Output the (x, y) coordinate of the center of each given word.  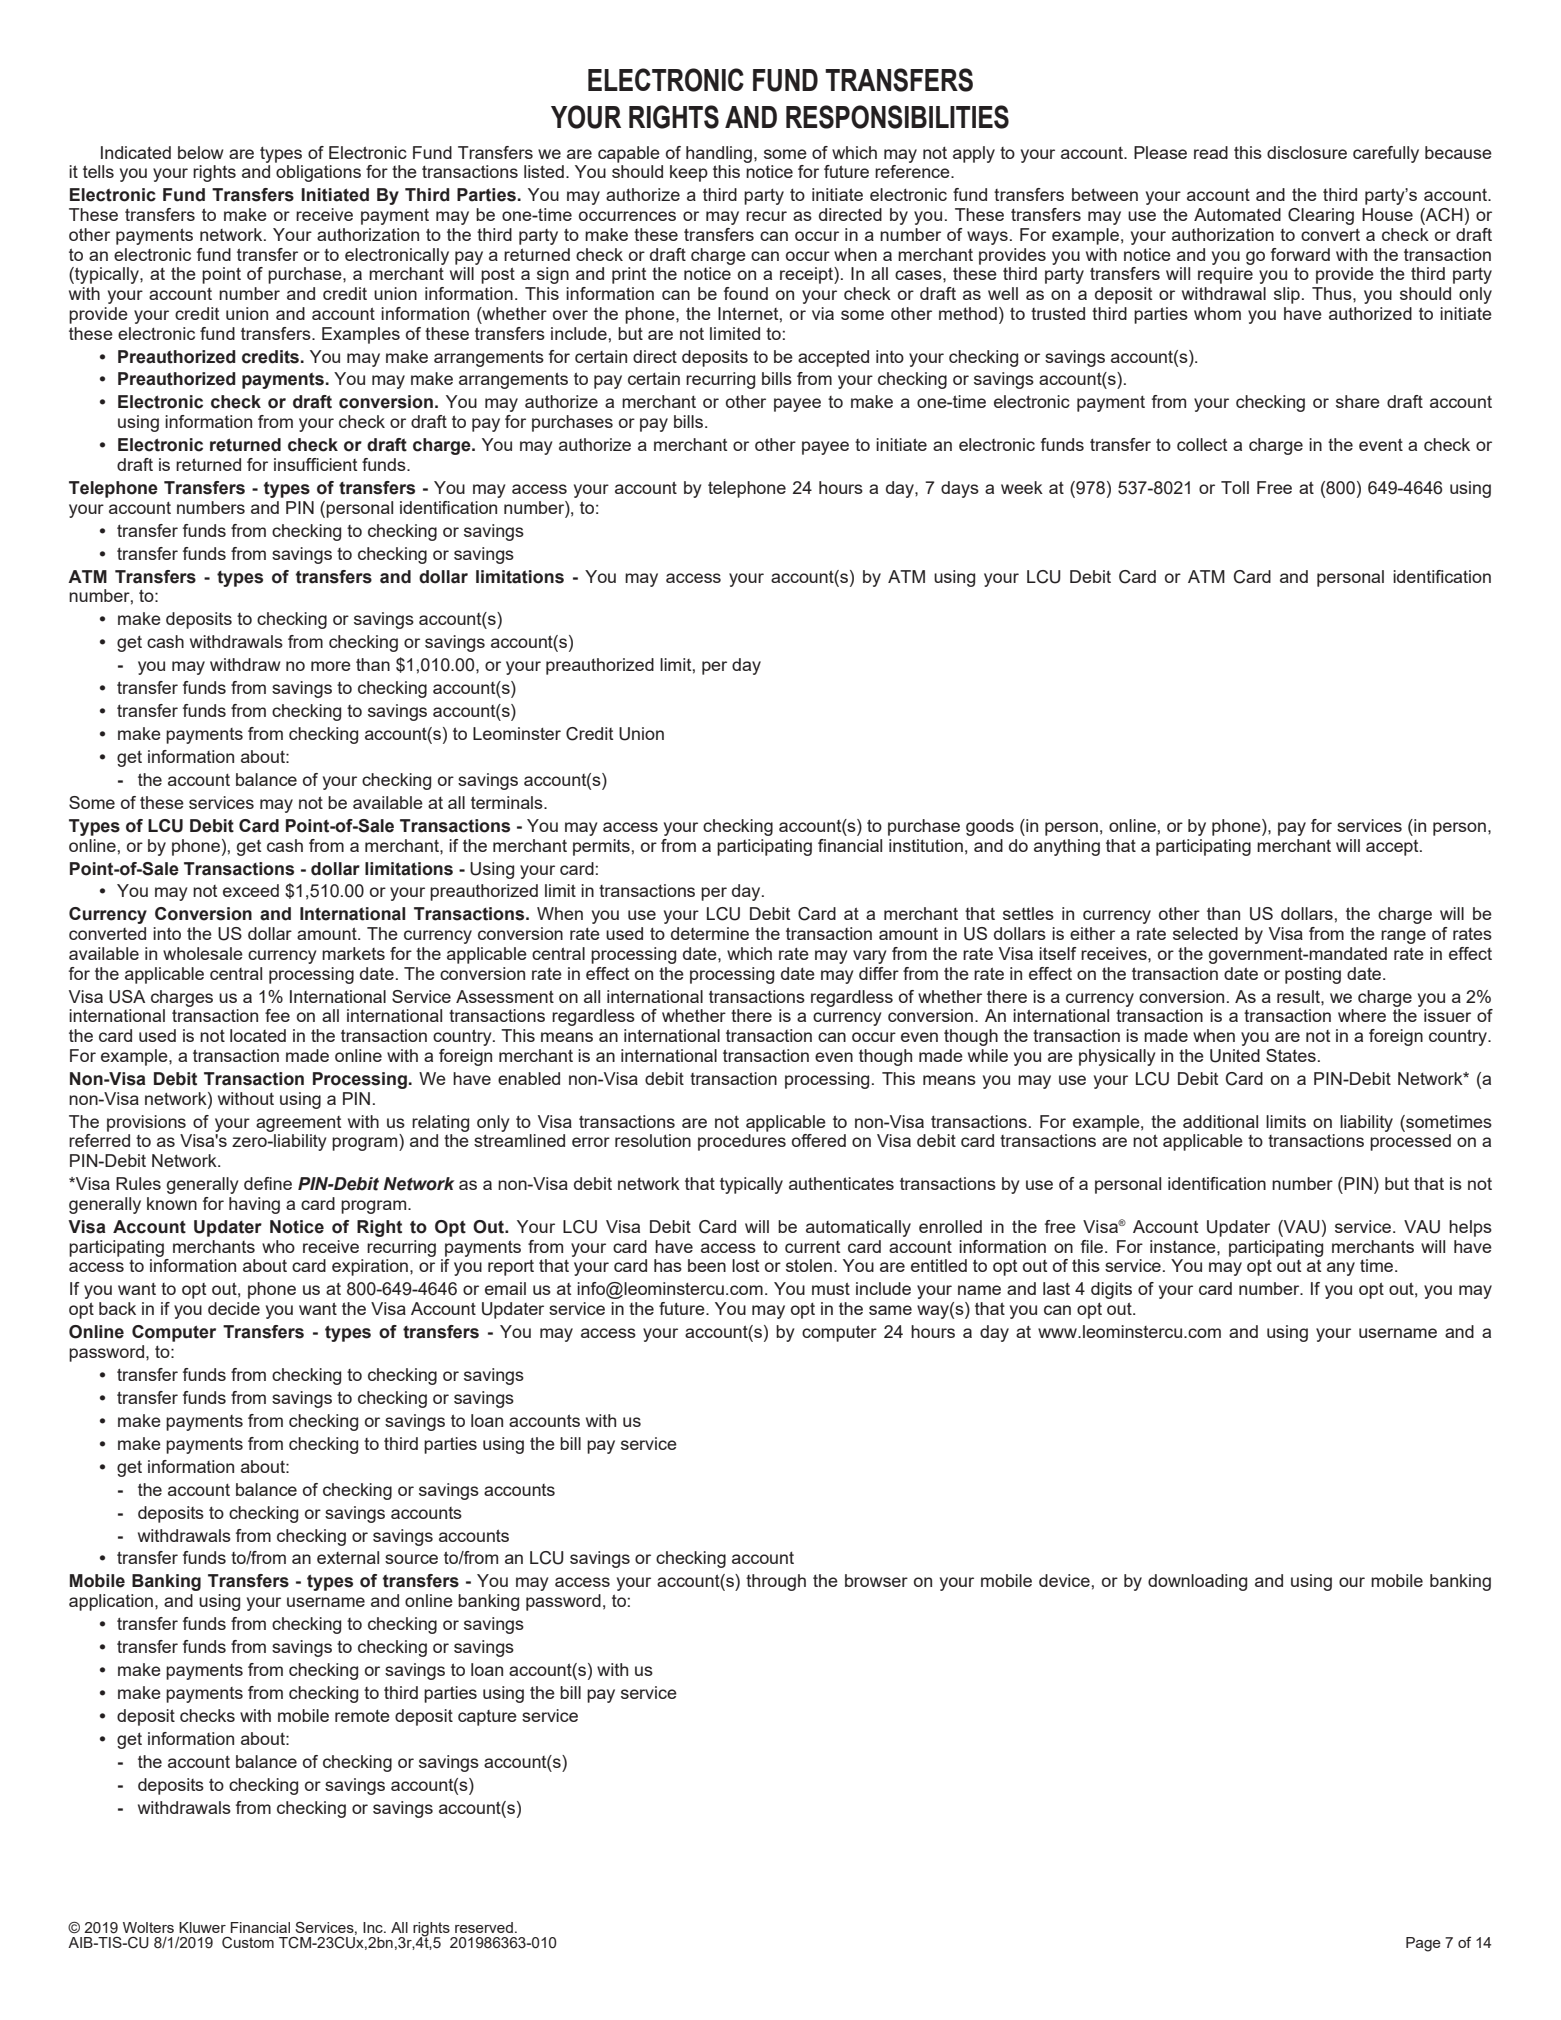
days (960, 489)
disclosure (1307, 152)
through (776, 1582)
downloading (1197, 1582)
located (258, 1035)
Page (1423, 1944)
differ (879, 973)
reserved (484, 1927)
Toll (1235, 487)
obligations (318, 173)
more (331, 666)
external (348, 1557)
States (1291, 1055)
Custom (248, 1942)
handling (719, 154)
